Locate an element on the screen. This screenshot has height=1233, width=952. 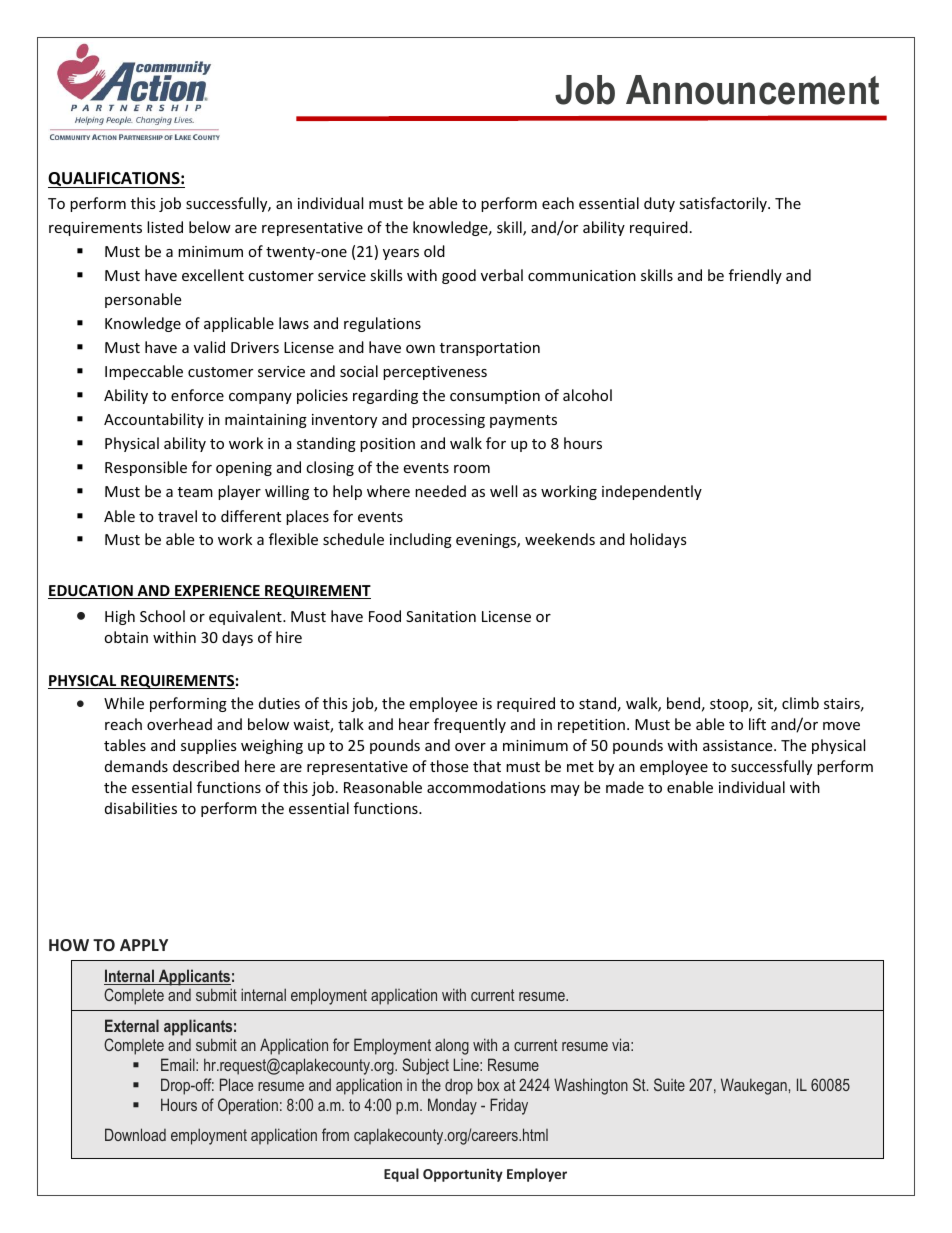
listed is located at coordinates (165, 227).
